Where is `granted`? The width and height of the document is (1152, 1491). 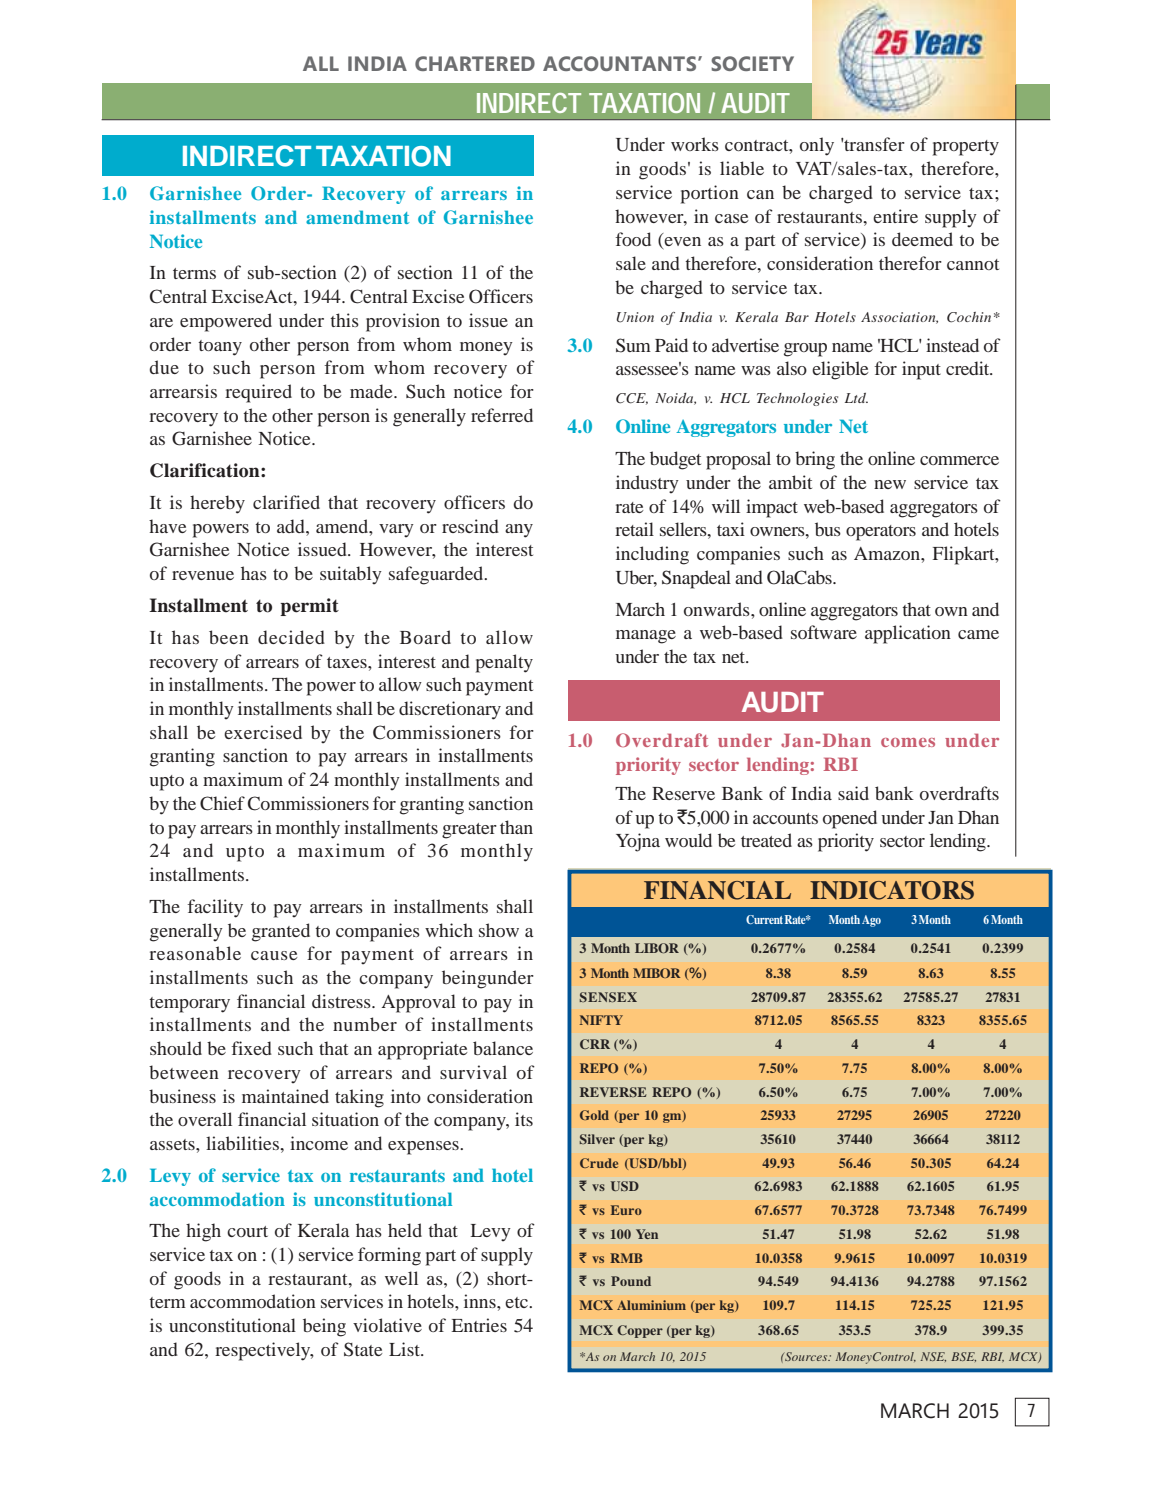 granted is located at coordinates (281, 932).
